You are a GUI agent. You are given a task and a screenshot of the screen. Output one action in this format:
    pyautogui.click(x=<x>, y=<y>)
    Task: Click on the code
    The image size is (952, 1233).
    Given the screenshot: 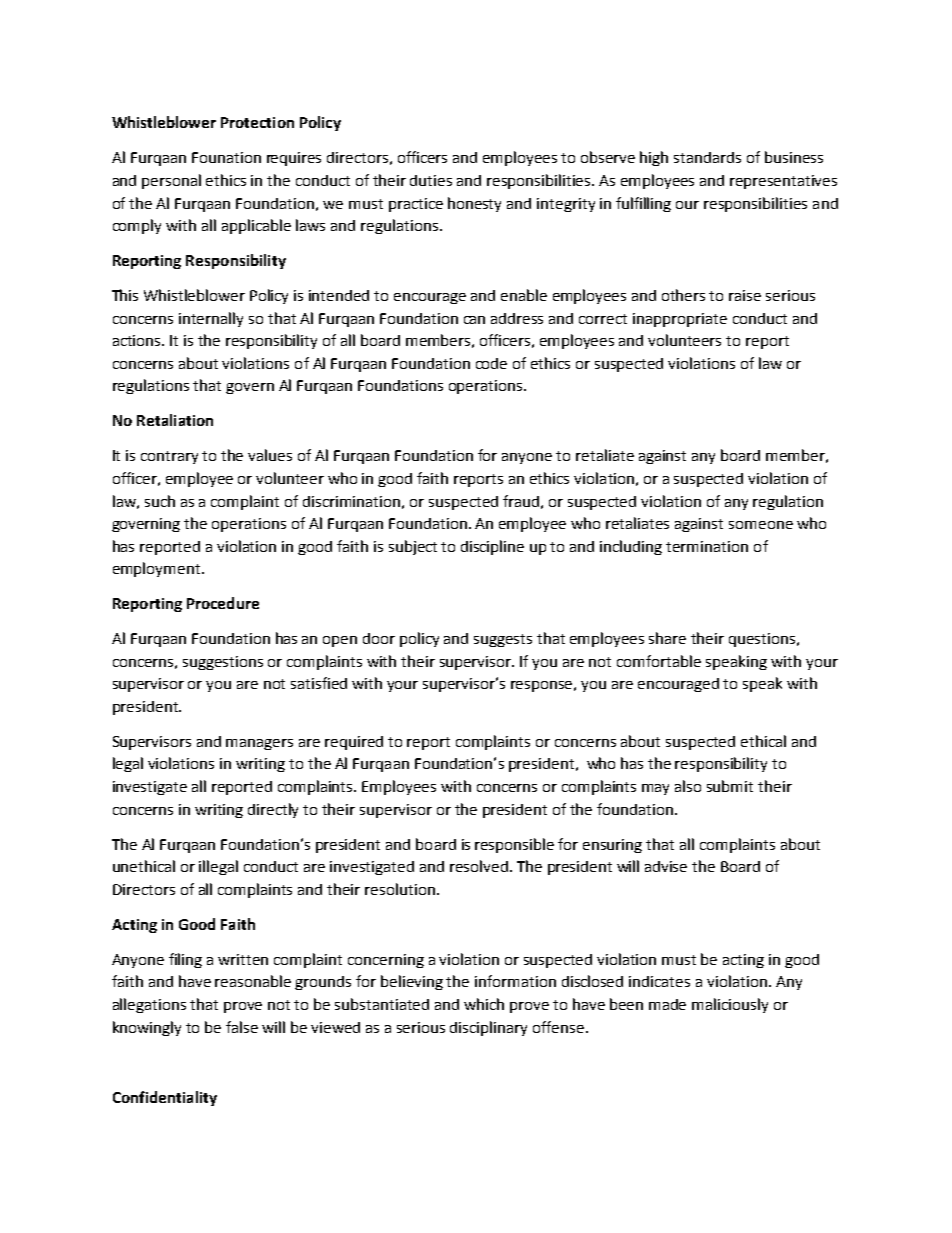 What is the action you would take?
    pyautogui.click(x=491, y=363)
